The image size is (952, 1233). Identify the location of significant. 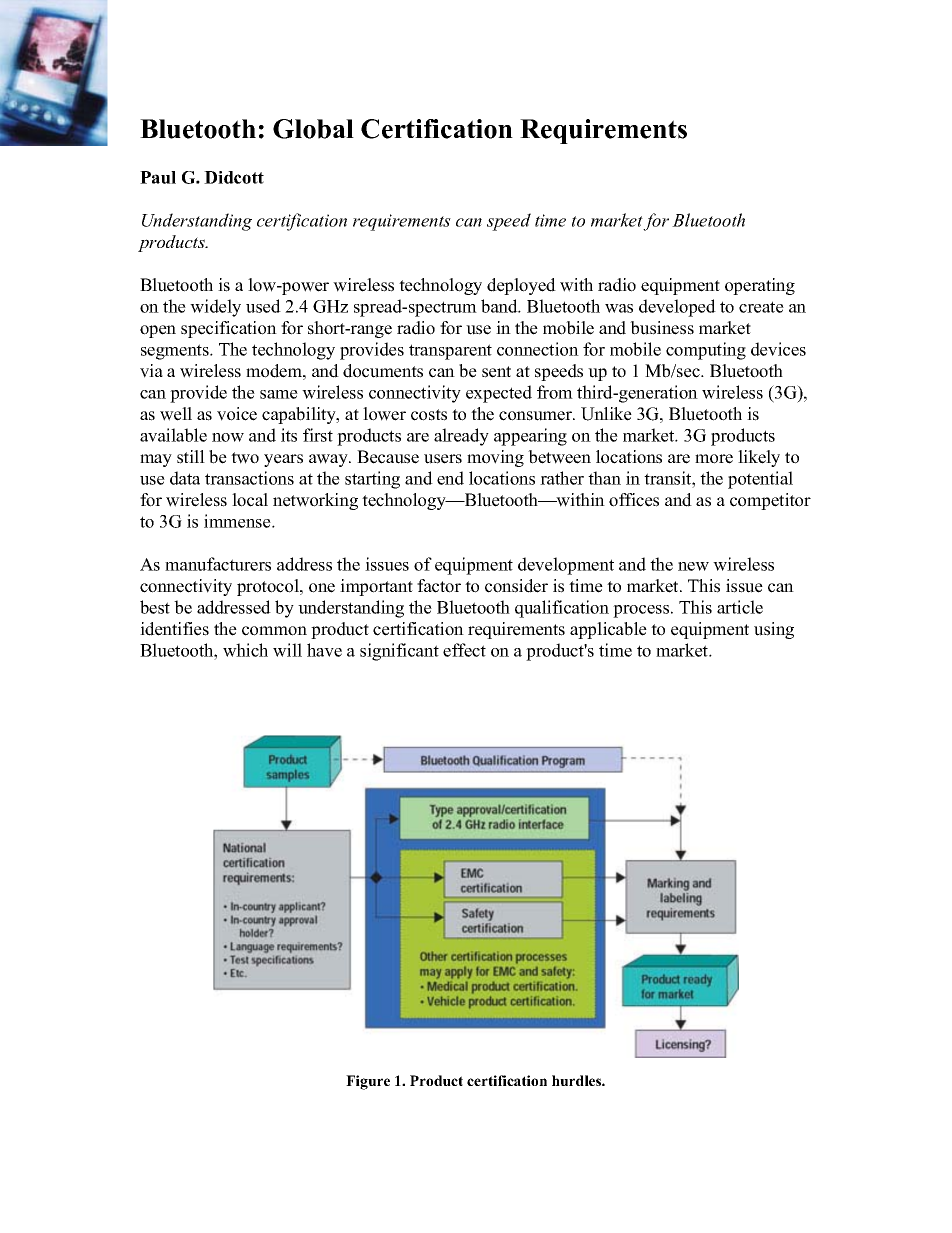
(399, 652).
